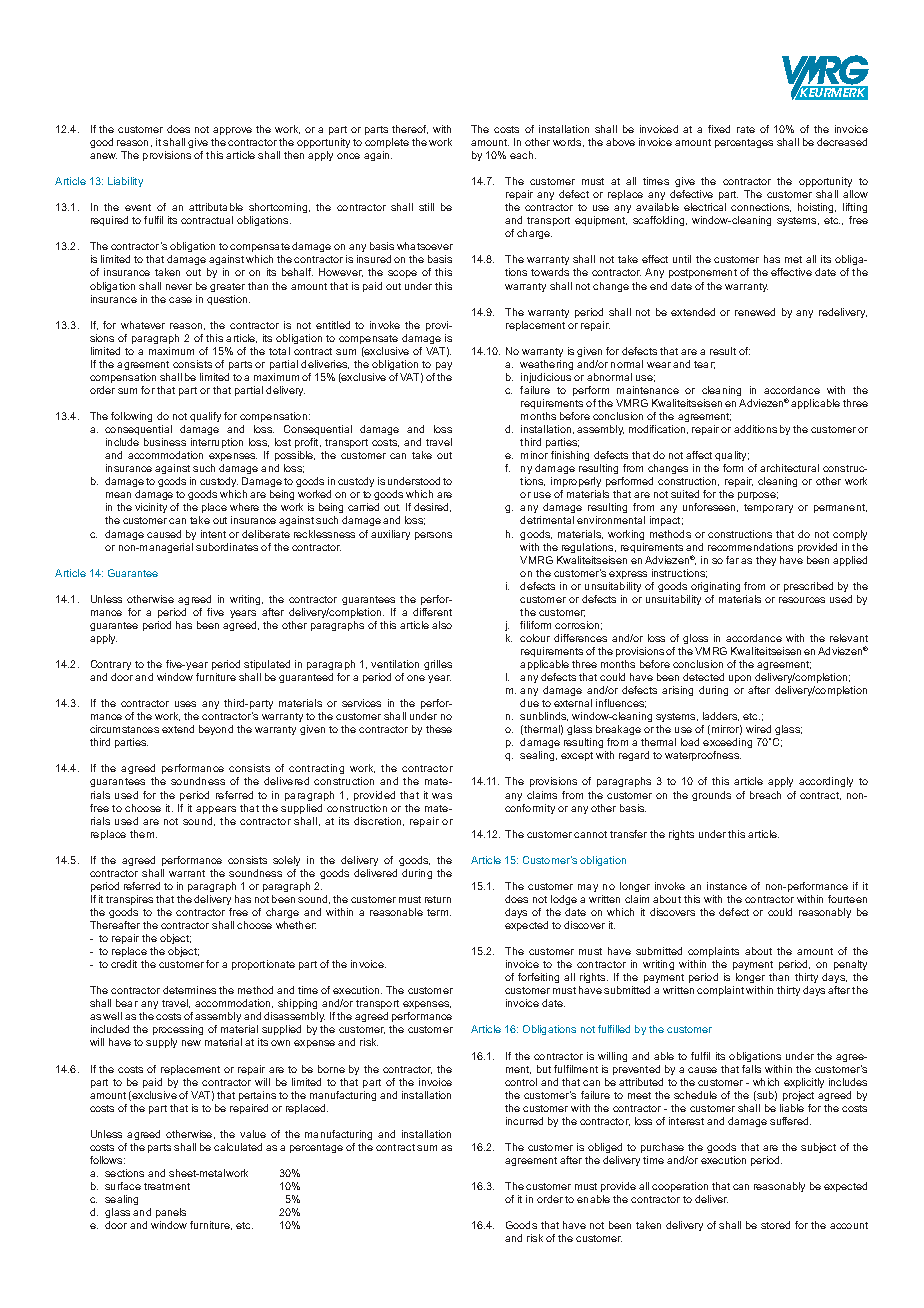 This document has height=1308, width=924. Describe the element at coordinates (524, 1121) in the document. I see `incurred` at that location.
